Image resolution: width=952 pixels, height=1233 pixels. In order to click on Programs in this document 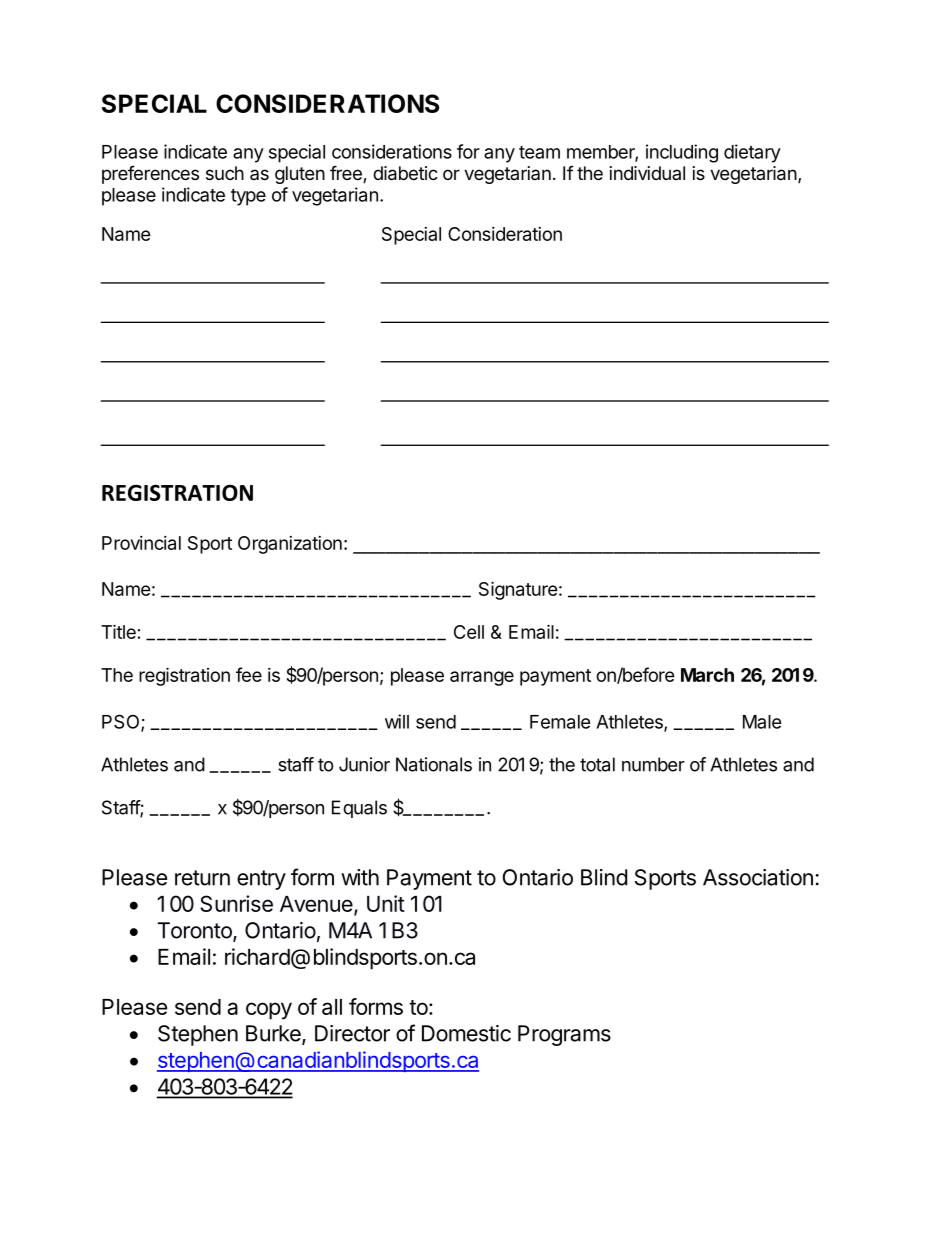, I will do `click(564, 1035)`.
